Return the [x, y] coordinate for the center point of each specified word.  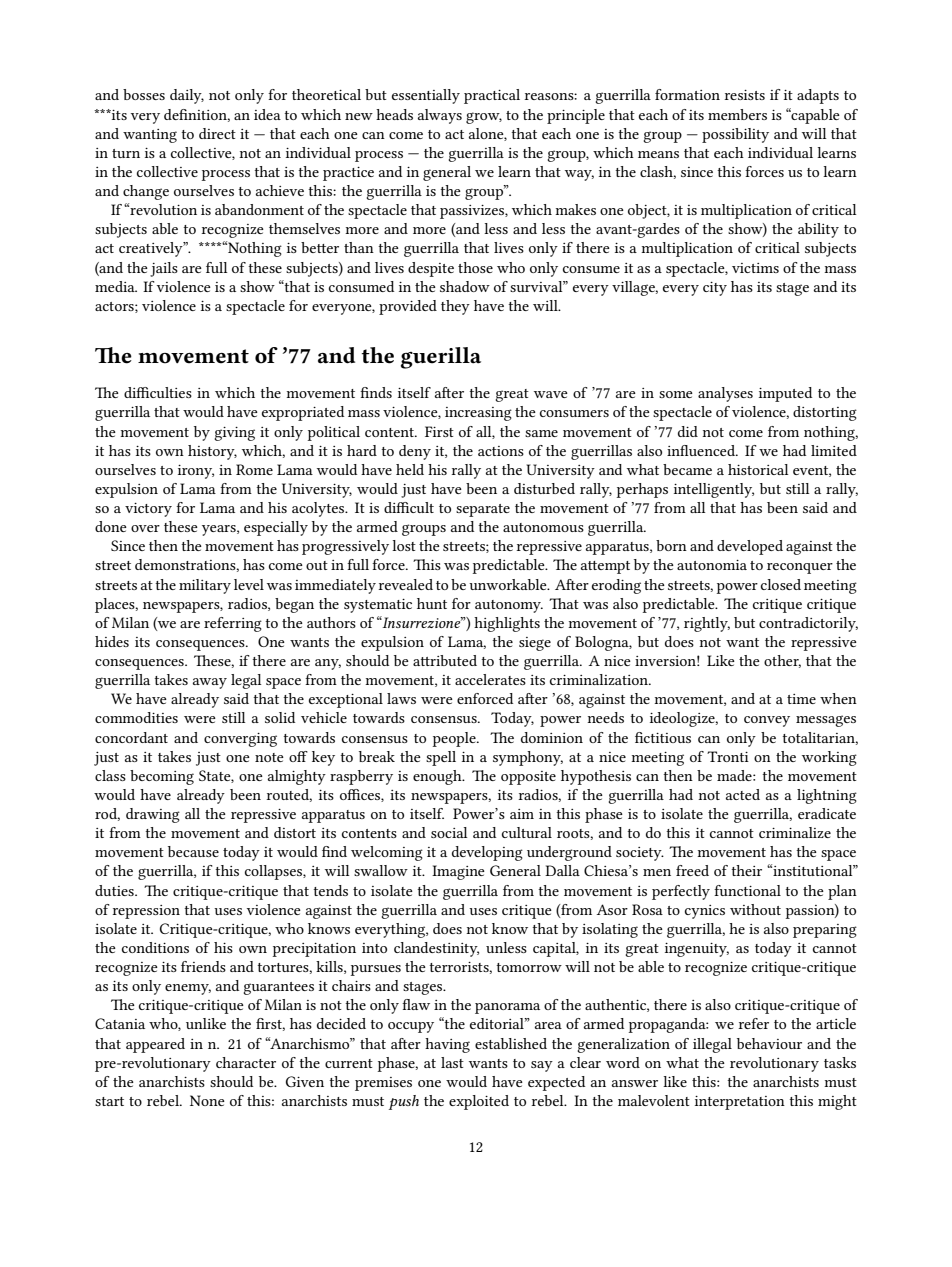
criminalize [795, 832]
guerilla [441, 358]
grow [484, 118]
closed [781, 584]
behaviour [769, 1043]
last [452, 1062]
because [193, 851]
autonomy [509, 606]
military [205, 586]
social [449, 832]
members [737, 114]
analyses [725, 394]
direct [217, 133]
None [207, 1100]
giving [235, 434]
